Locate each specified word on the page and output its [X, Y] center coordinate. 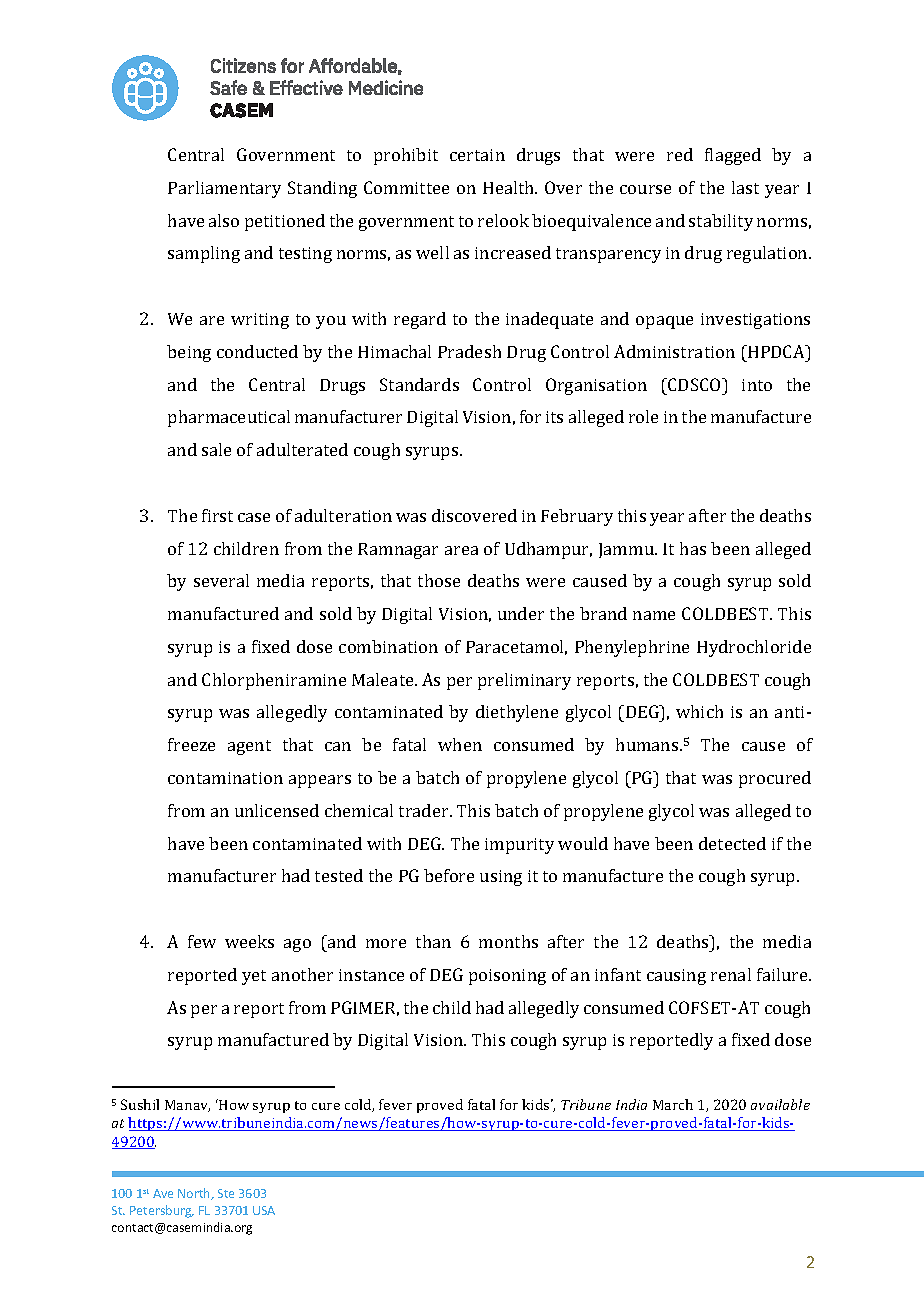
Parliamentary [224, 189]
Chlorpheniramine [274, 681]
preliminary [524, 681]
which [699, 711]
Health [510, 187]
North [195, 1194]
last [745, 187]
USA [264, 1210]
